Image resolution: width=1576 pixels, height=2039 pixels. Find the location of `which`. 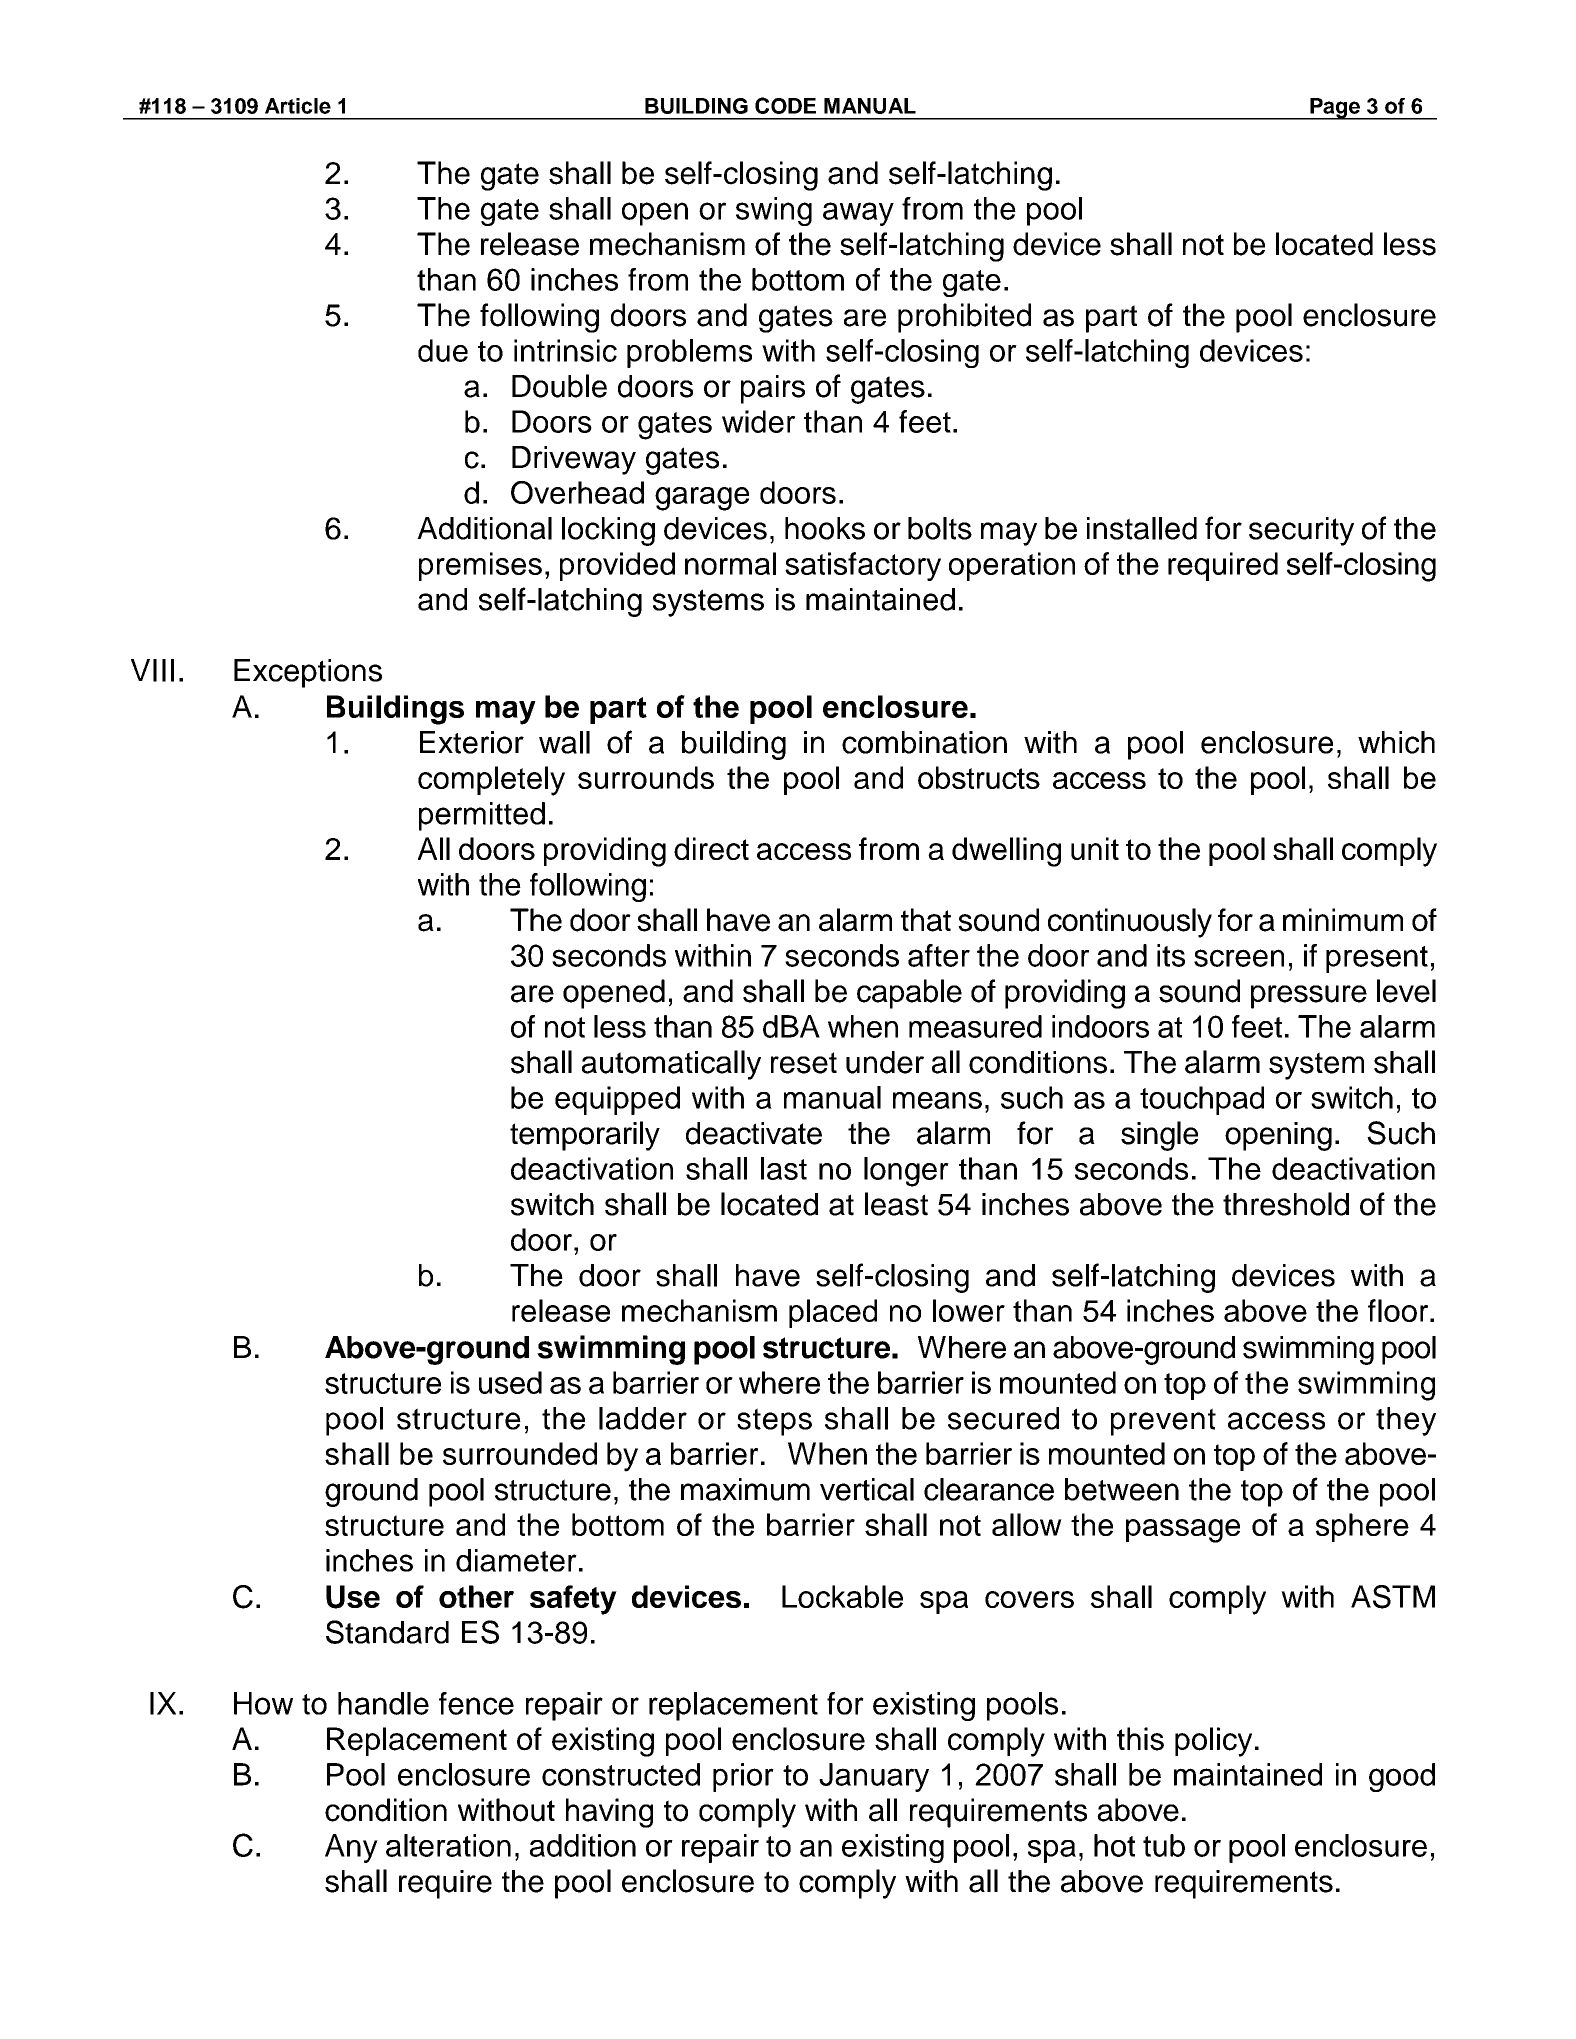

which is located at coordinates (1396, 742).
